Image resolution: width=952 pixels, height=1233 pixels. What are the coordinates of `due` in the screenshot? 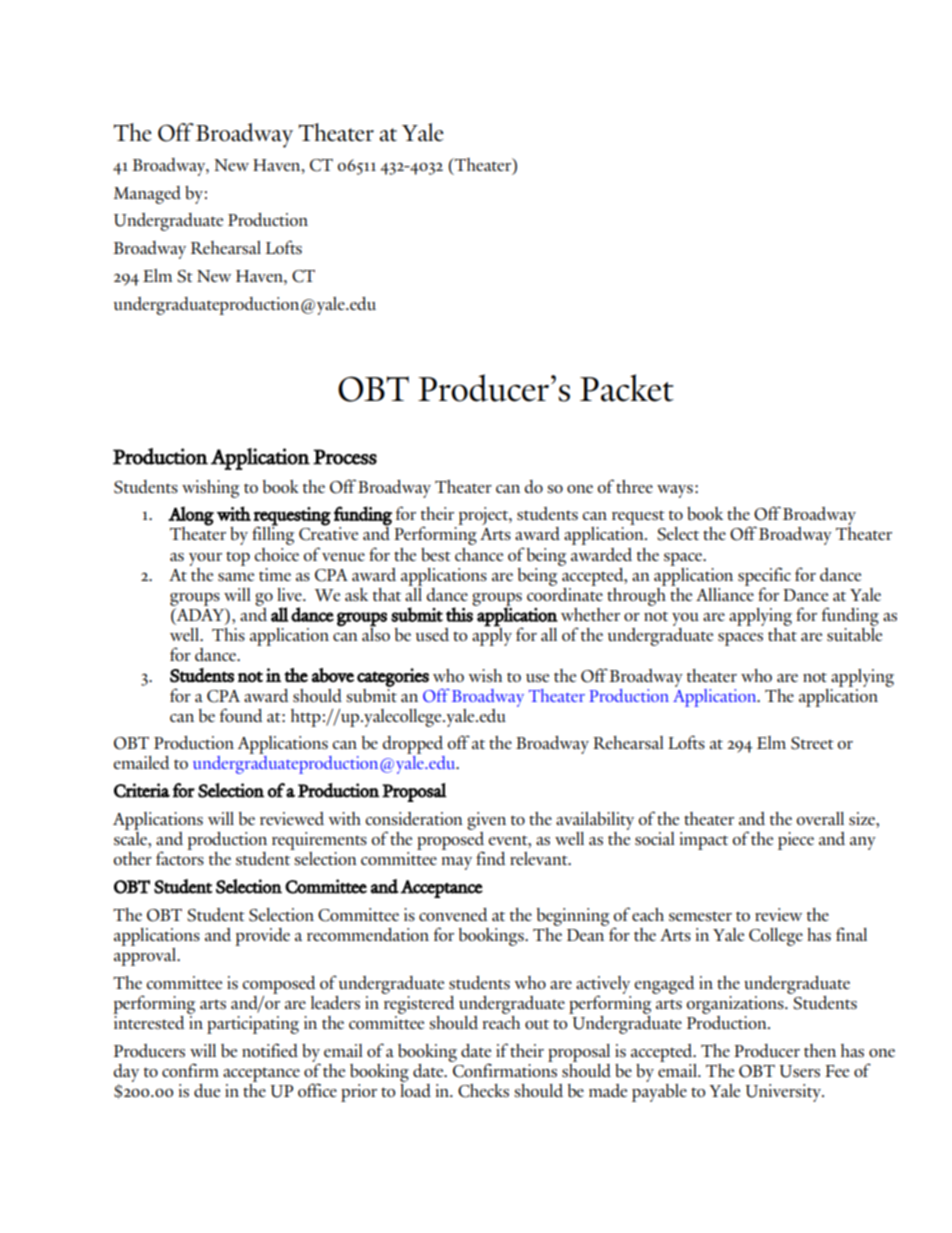 It's located at (207, 1090).
